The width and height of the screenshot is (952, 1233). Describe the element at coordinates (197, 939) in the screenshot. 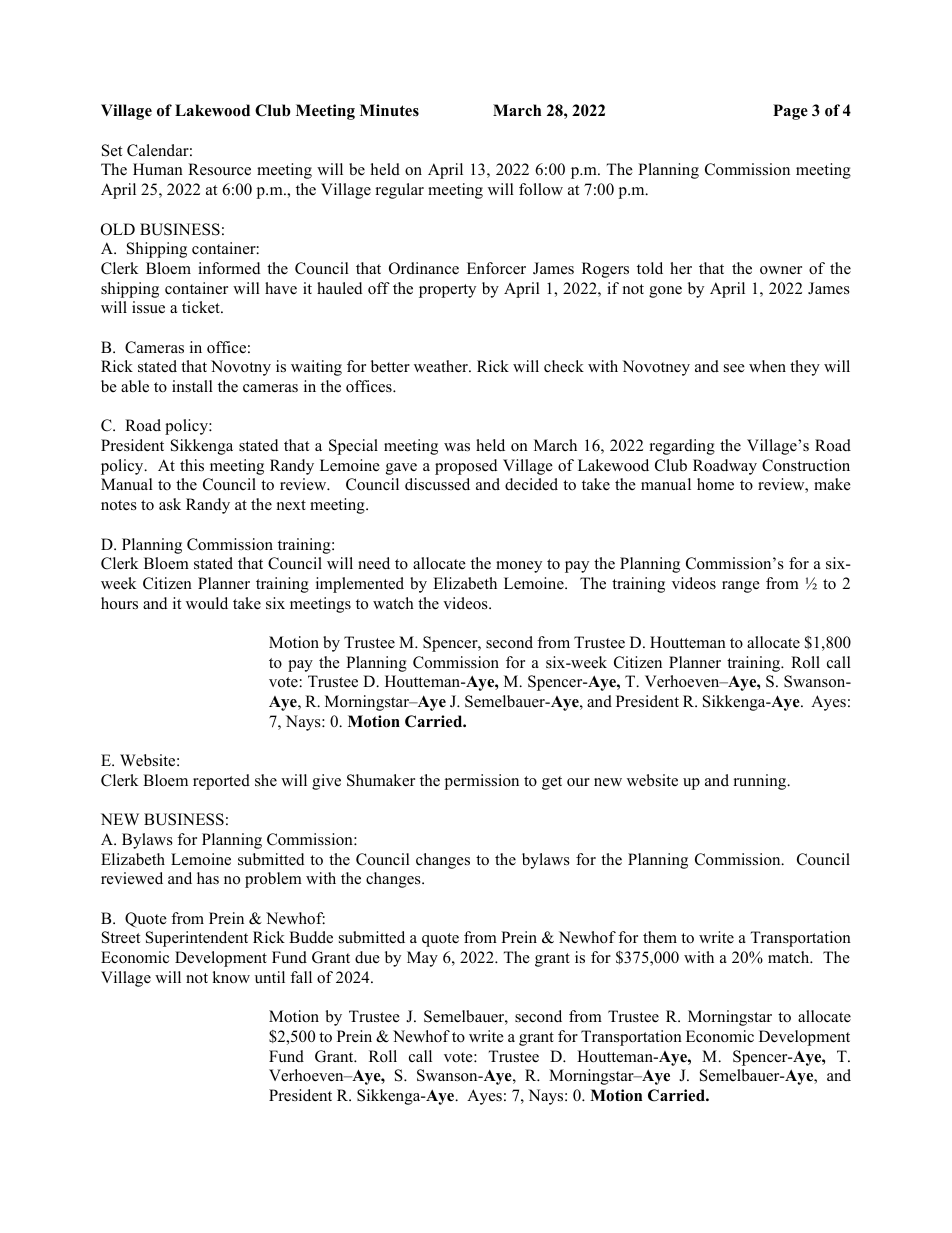

I see `Superintendent` at that location.
